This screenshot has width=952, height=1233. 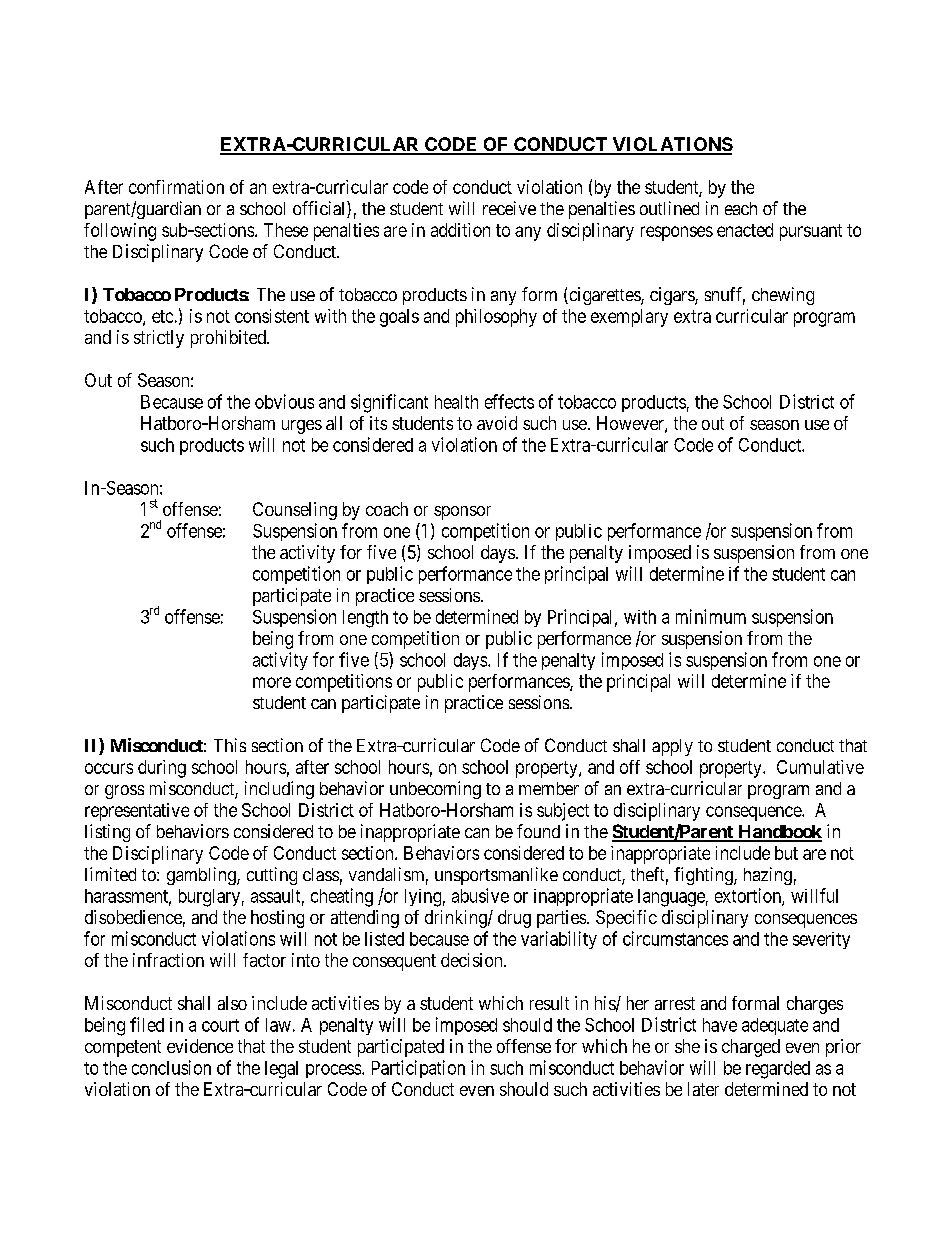 What do you see at coordinates (783, 296) in the screenshot?
I see `chewing` at bounding box center [783, 296].
